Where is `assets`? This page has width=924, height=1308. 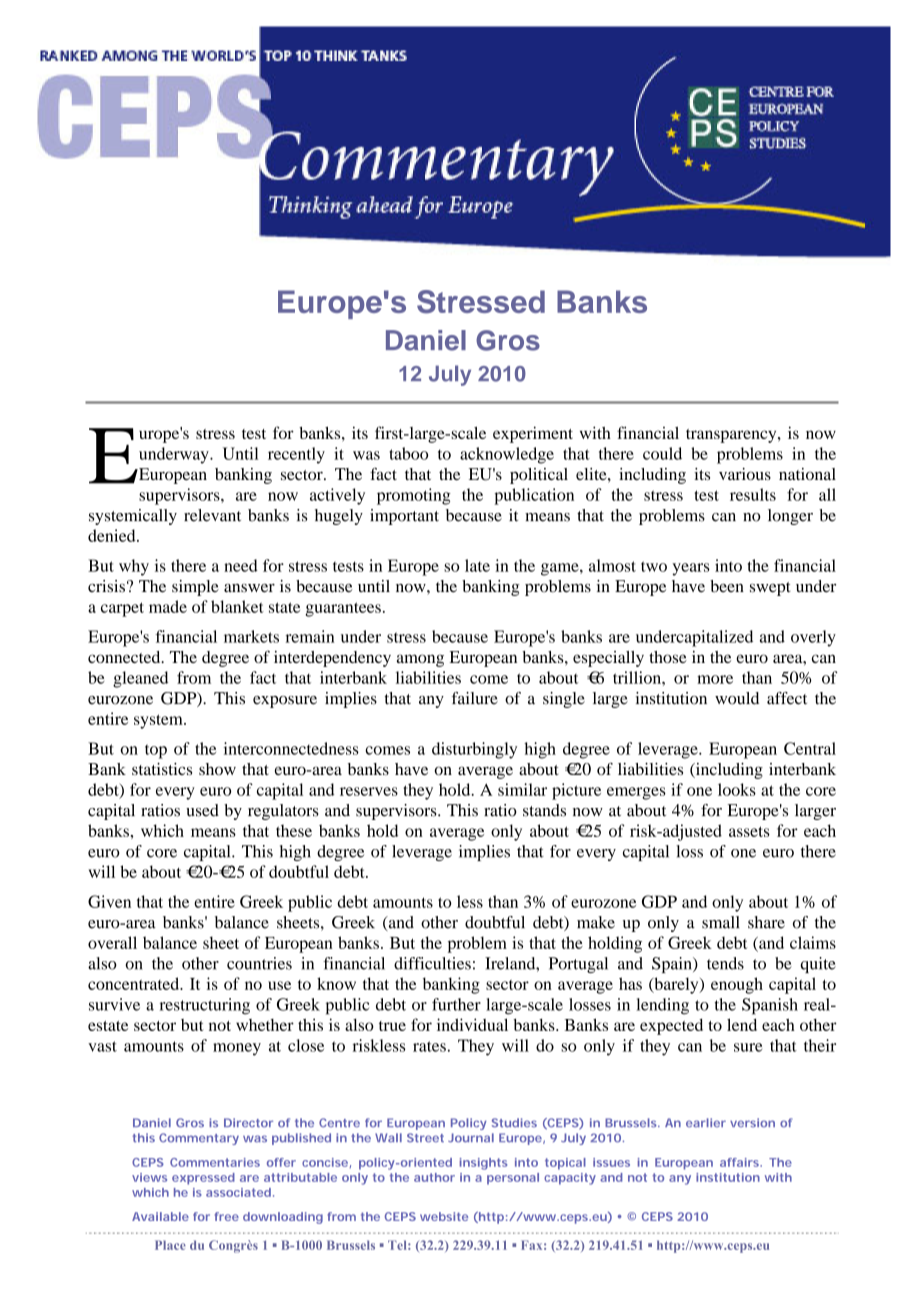 assets is located at coordinates (749, 831).
